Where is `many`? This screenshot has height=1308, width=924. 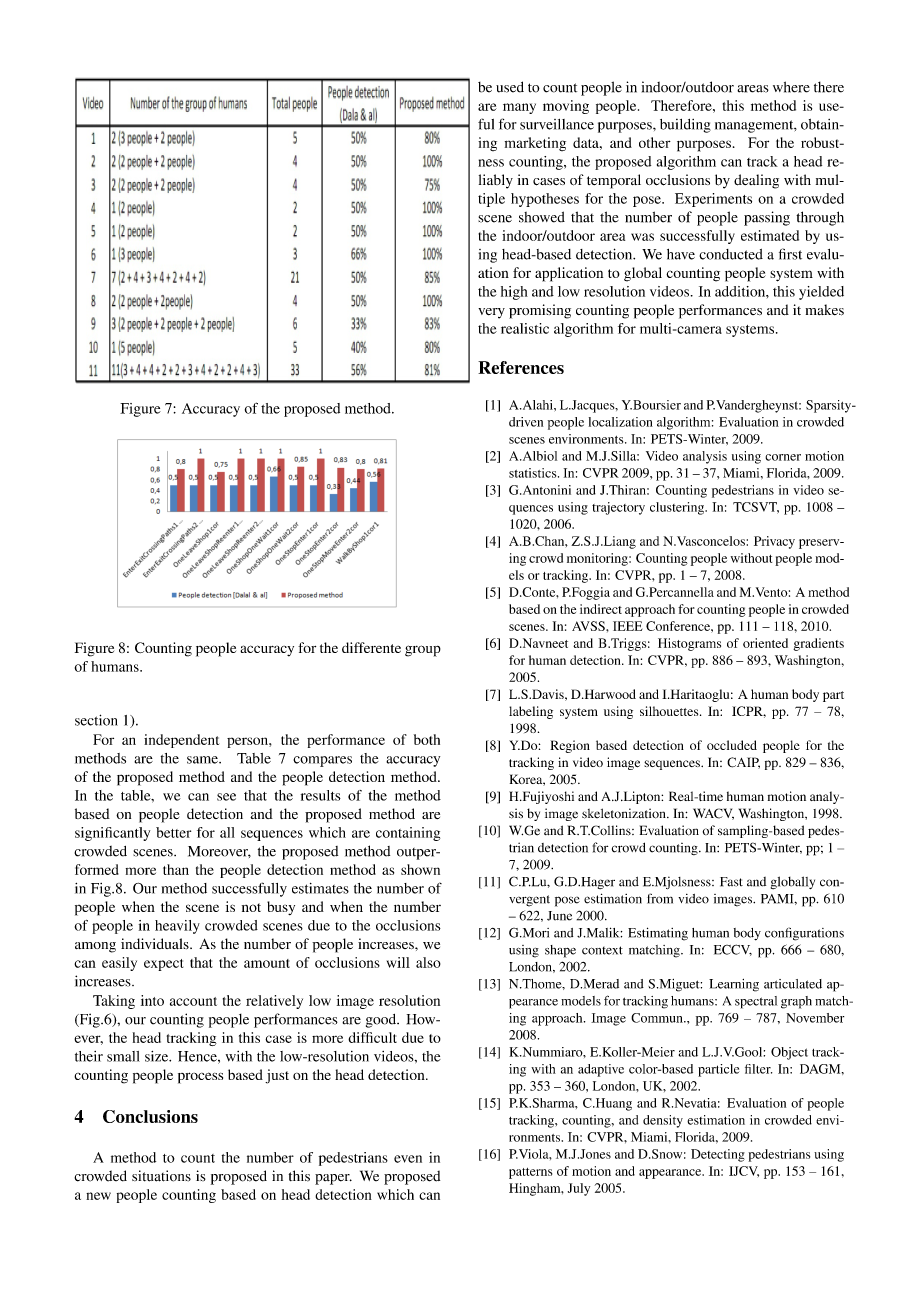
many is located at coordinates (519, 108).
